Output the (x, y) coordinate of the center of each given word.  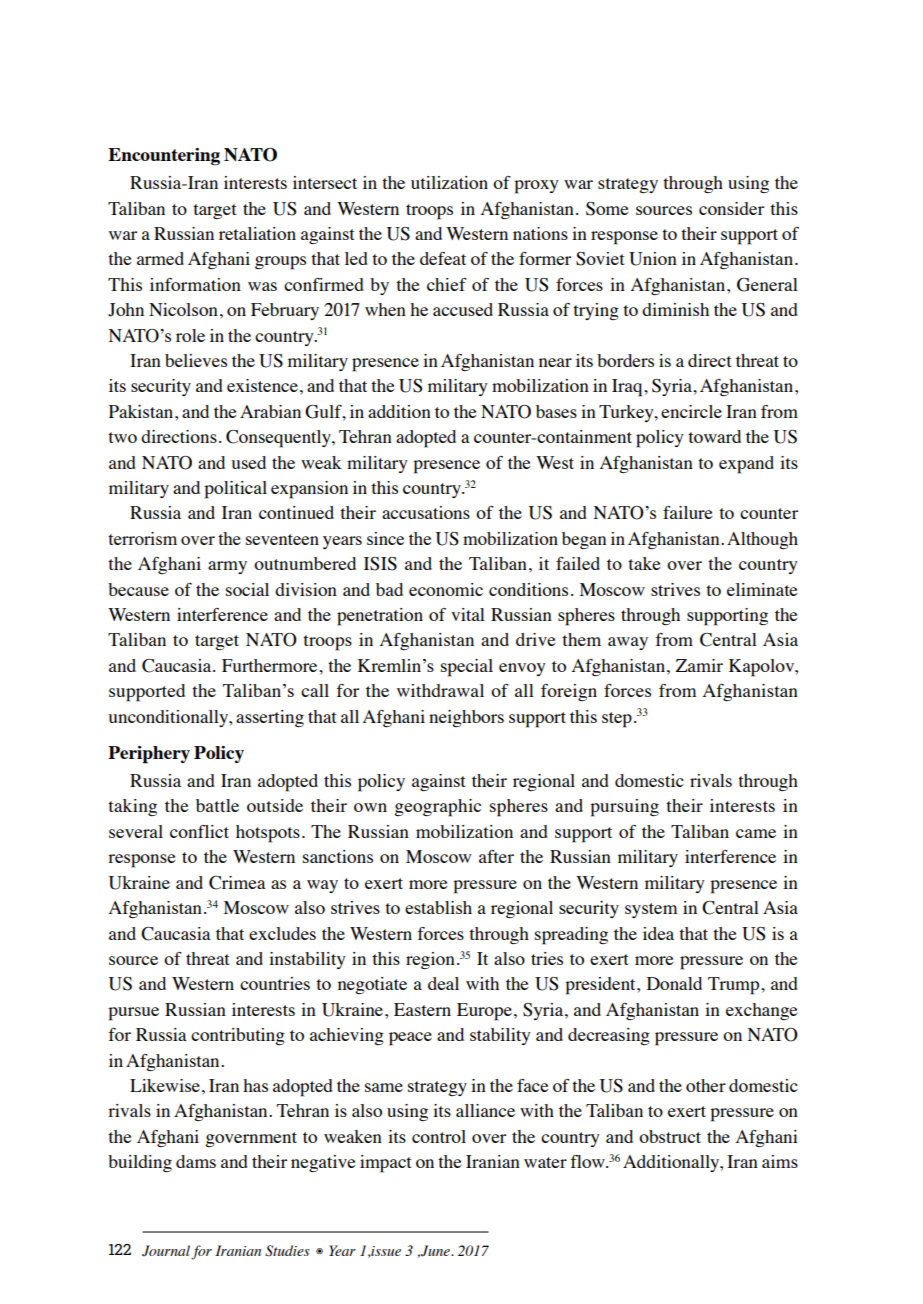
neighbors (466, 718)
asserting (270, 718)
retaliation (257, 233)
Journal (166, 1250)
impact (386, 1164)
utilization (449, 182)
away (628, 643)
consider (731, 208)
